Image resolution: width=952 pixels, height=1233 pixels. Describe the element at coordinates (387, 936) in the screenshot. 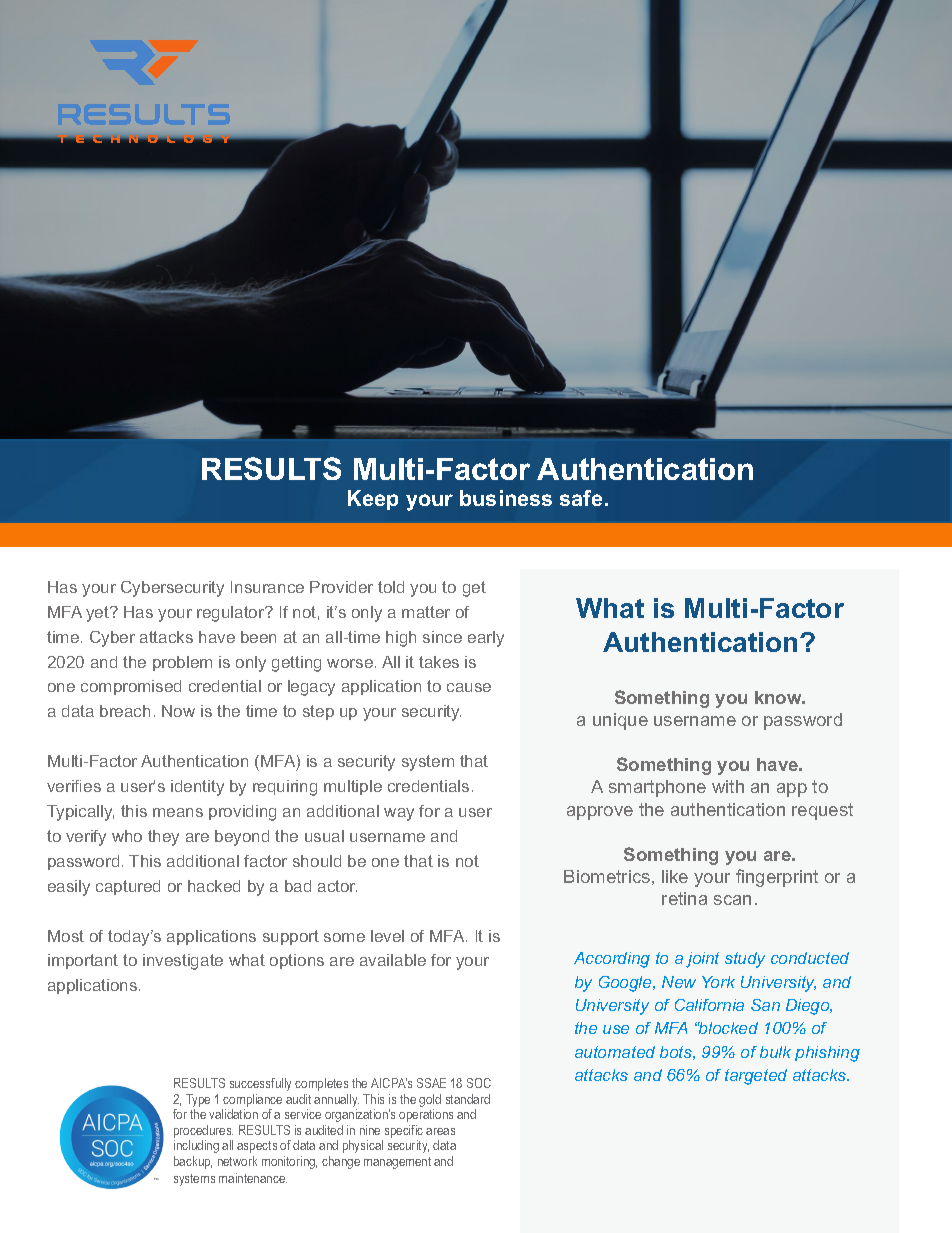

I see `level` at that location.
